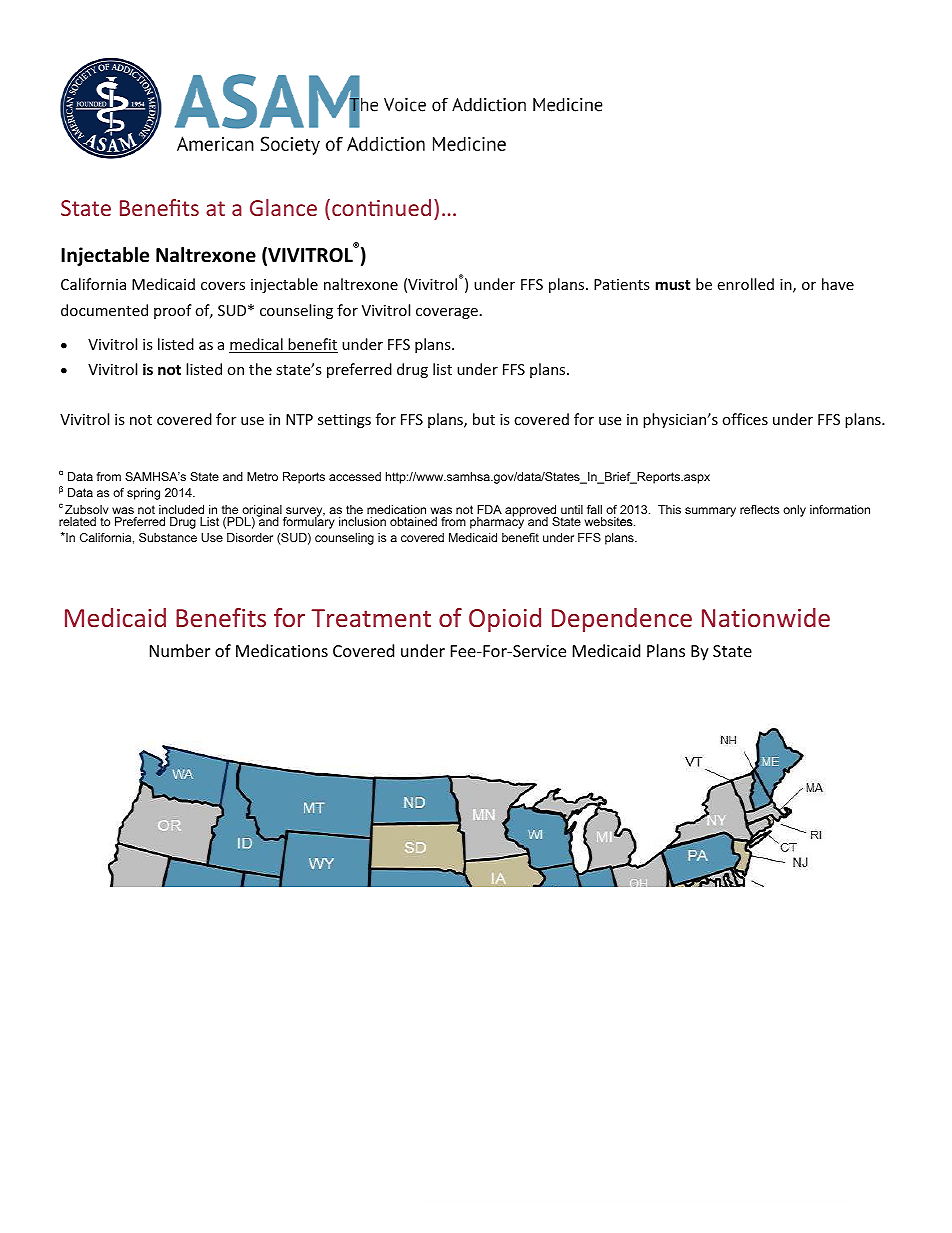 This screenshot has width=952, height=1233. Describe the element at coordinates (766, 617) in the screenshot. I see `Nationwide` at that location.
